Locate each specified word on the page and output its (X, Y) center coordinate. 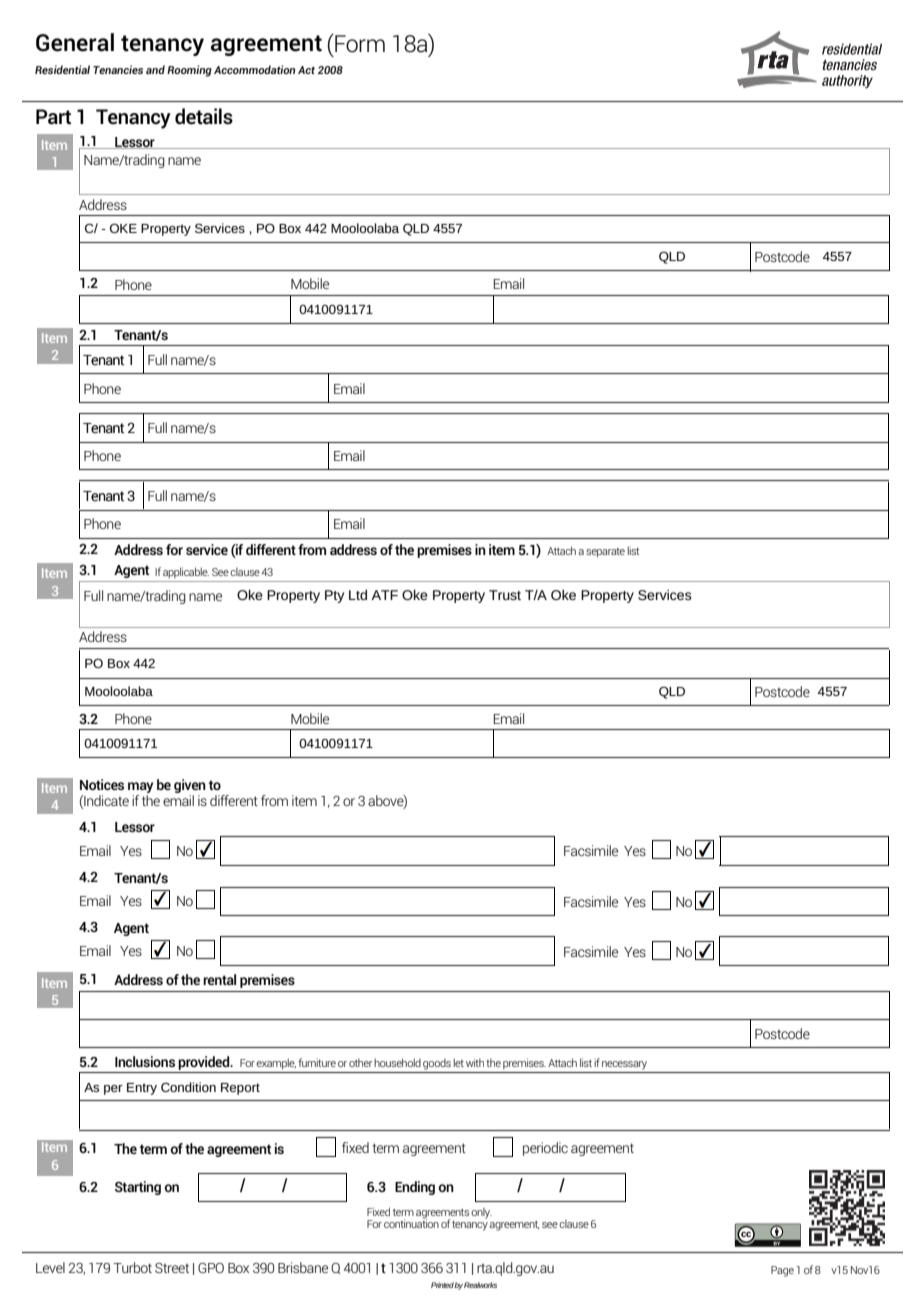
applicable (186, 572)
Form (359, 43)
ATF (384, 595)
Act (306, 70)
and (155, 69)
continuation (411, 1223)
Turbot (132, 1267)
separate (605, 552)
